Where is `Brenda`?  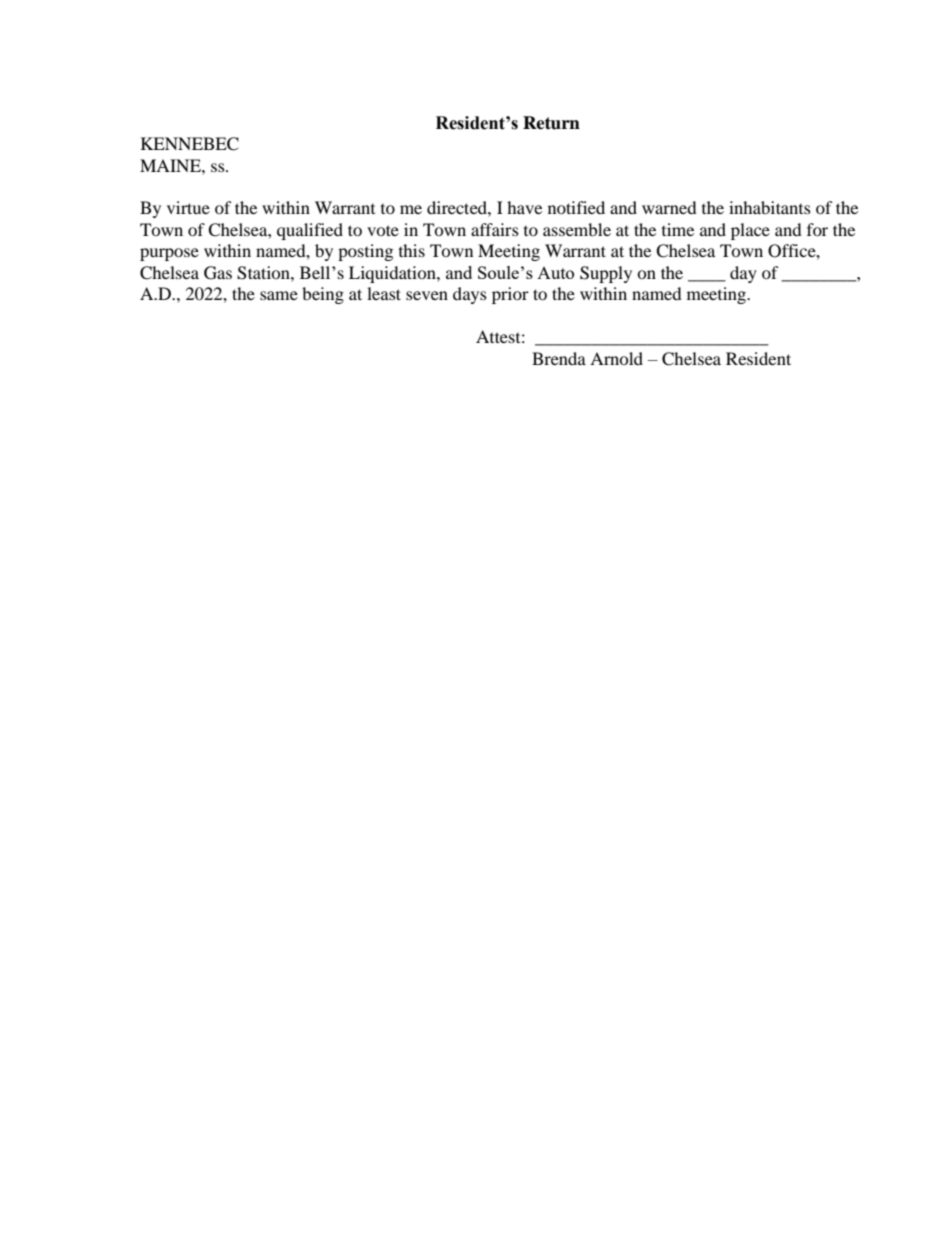 Brenda is located at coordinates (559, 358).
